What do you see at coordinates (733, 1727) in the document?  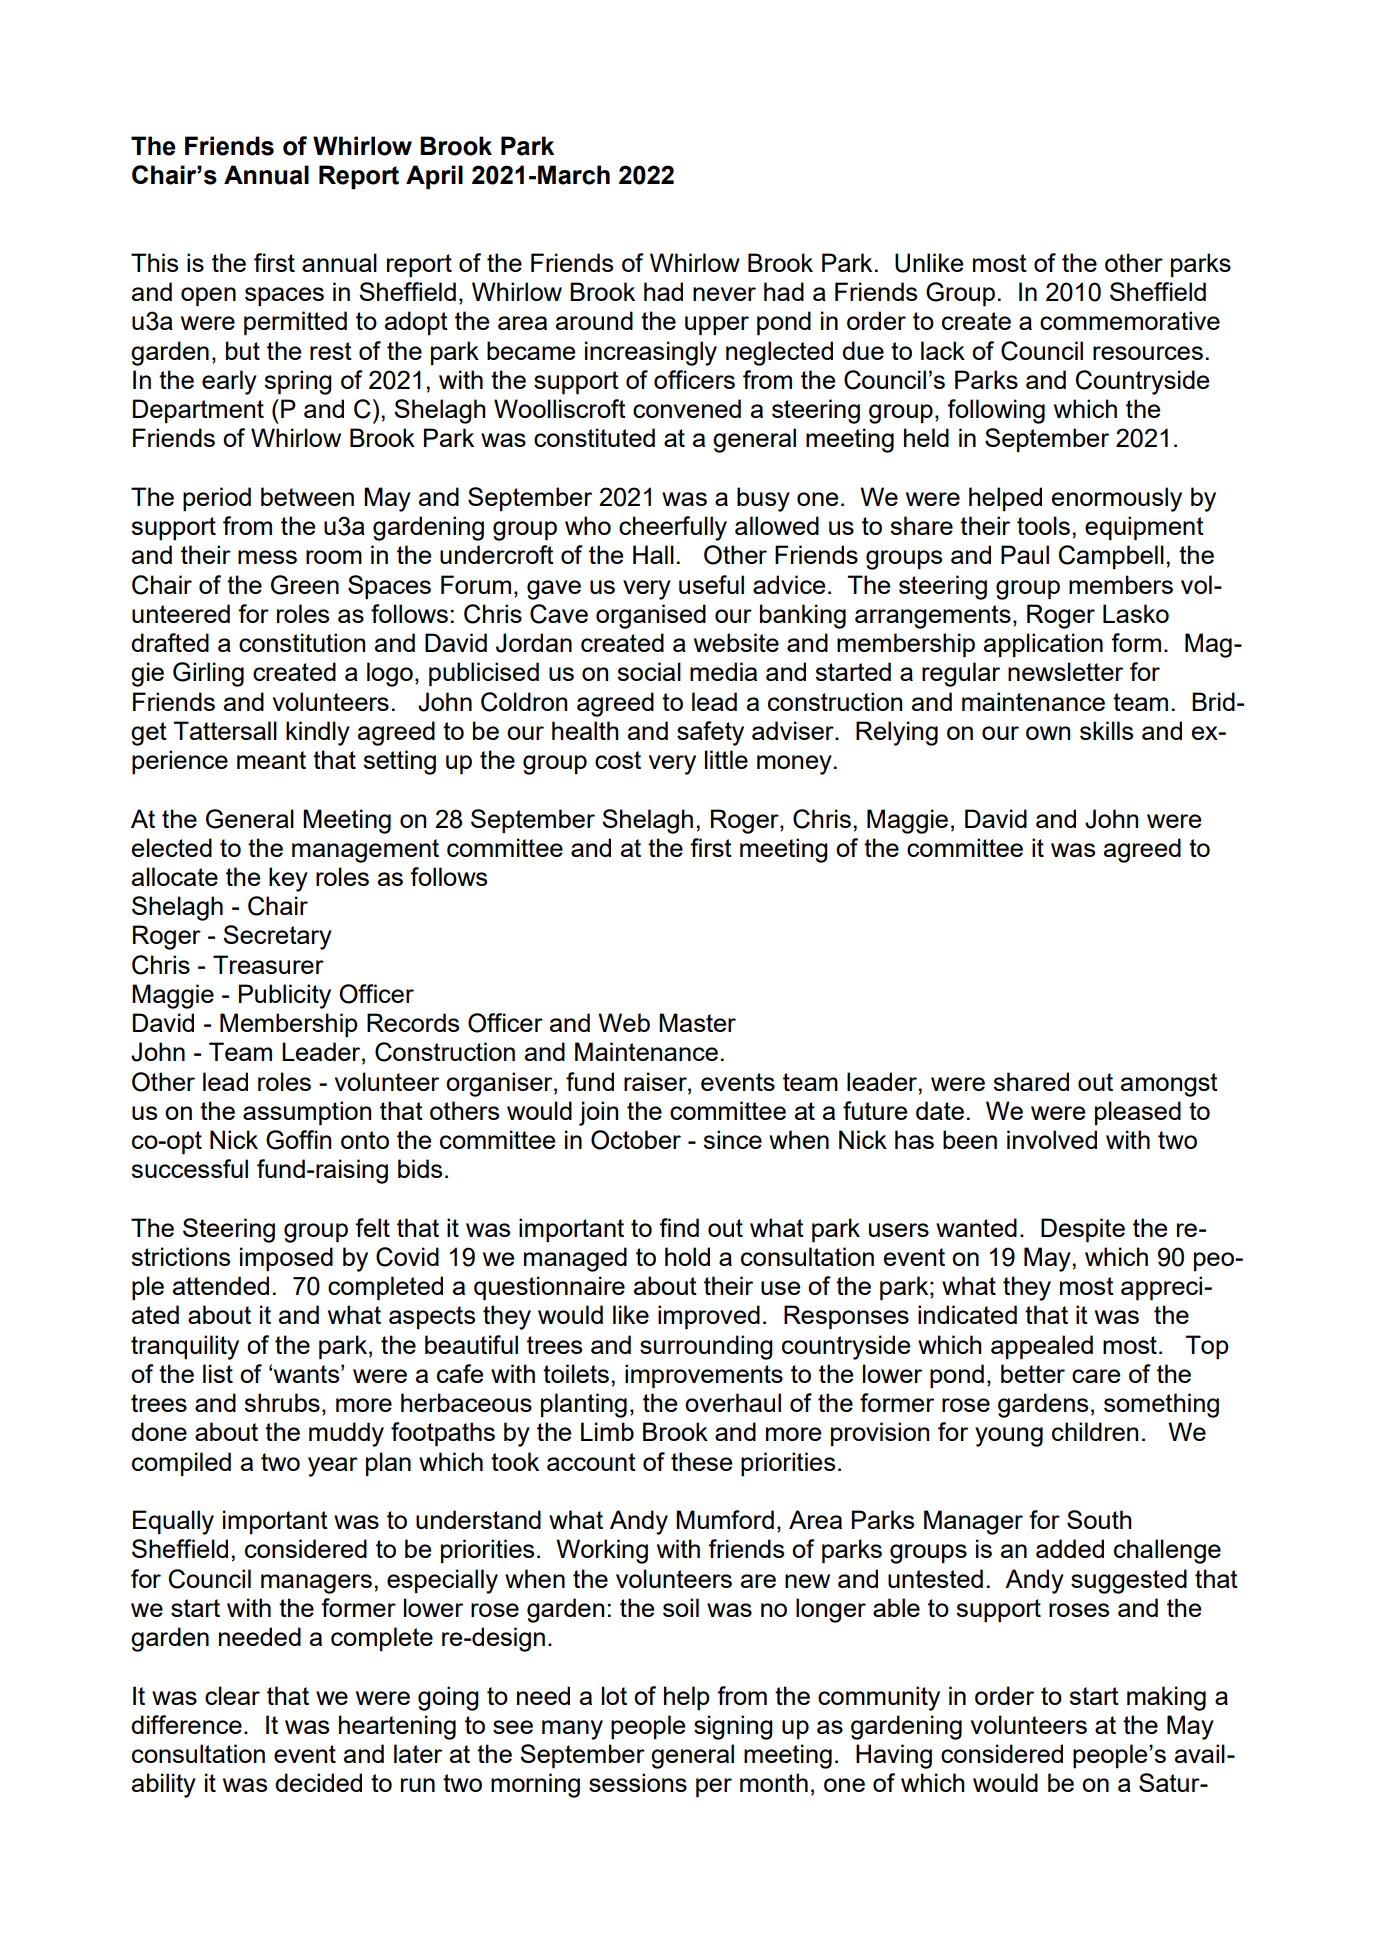 I see `signing` at bounding box center [733, 1727].
